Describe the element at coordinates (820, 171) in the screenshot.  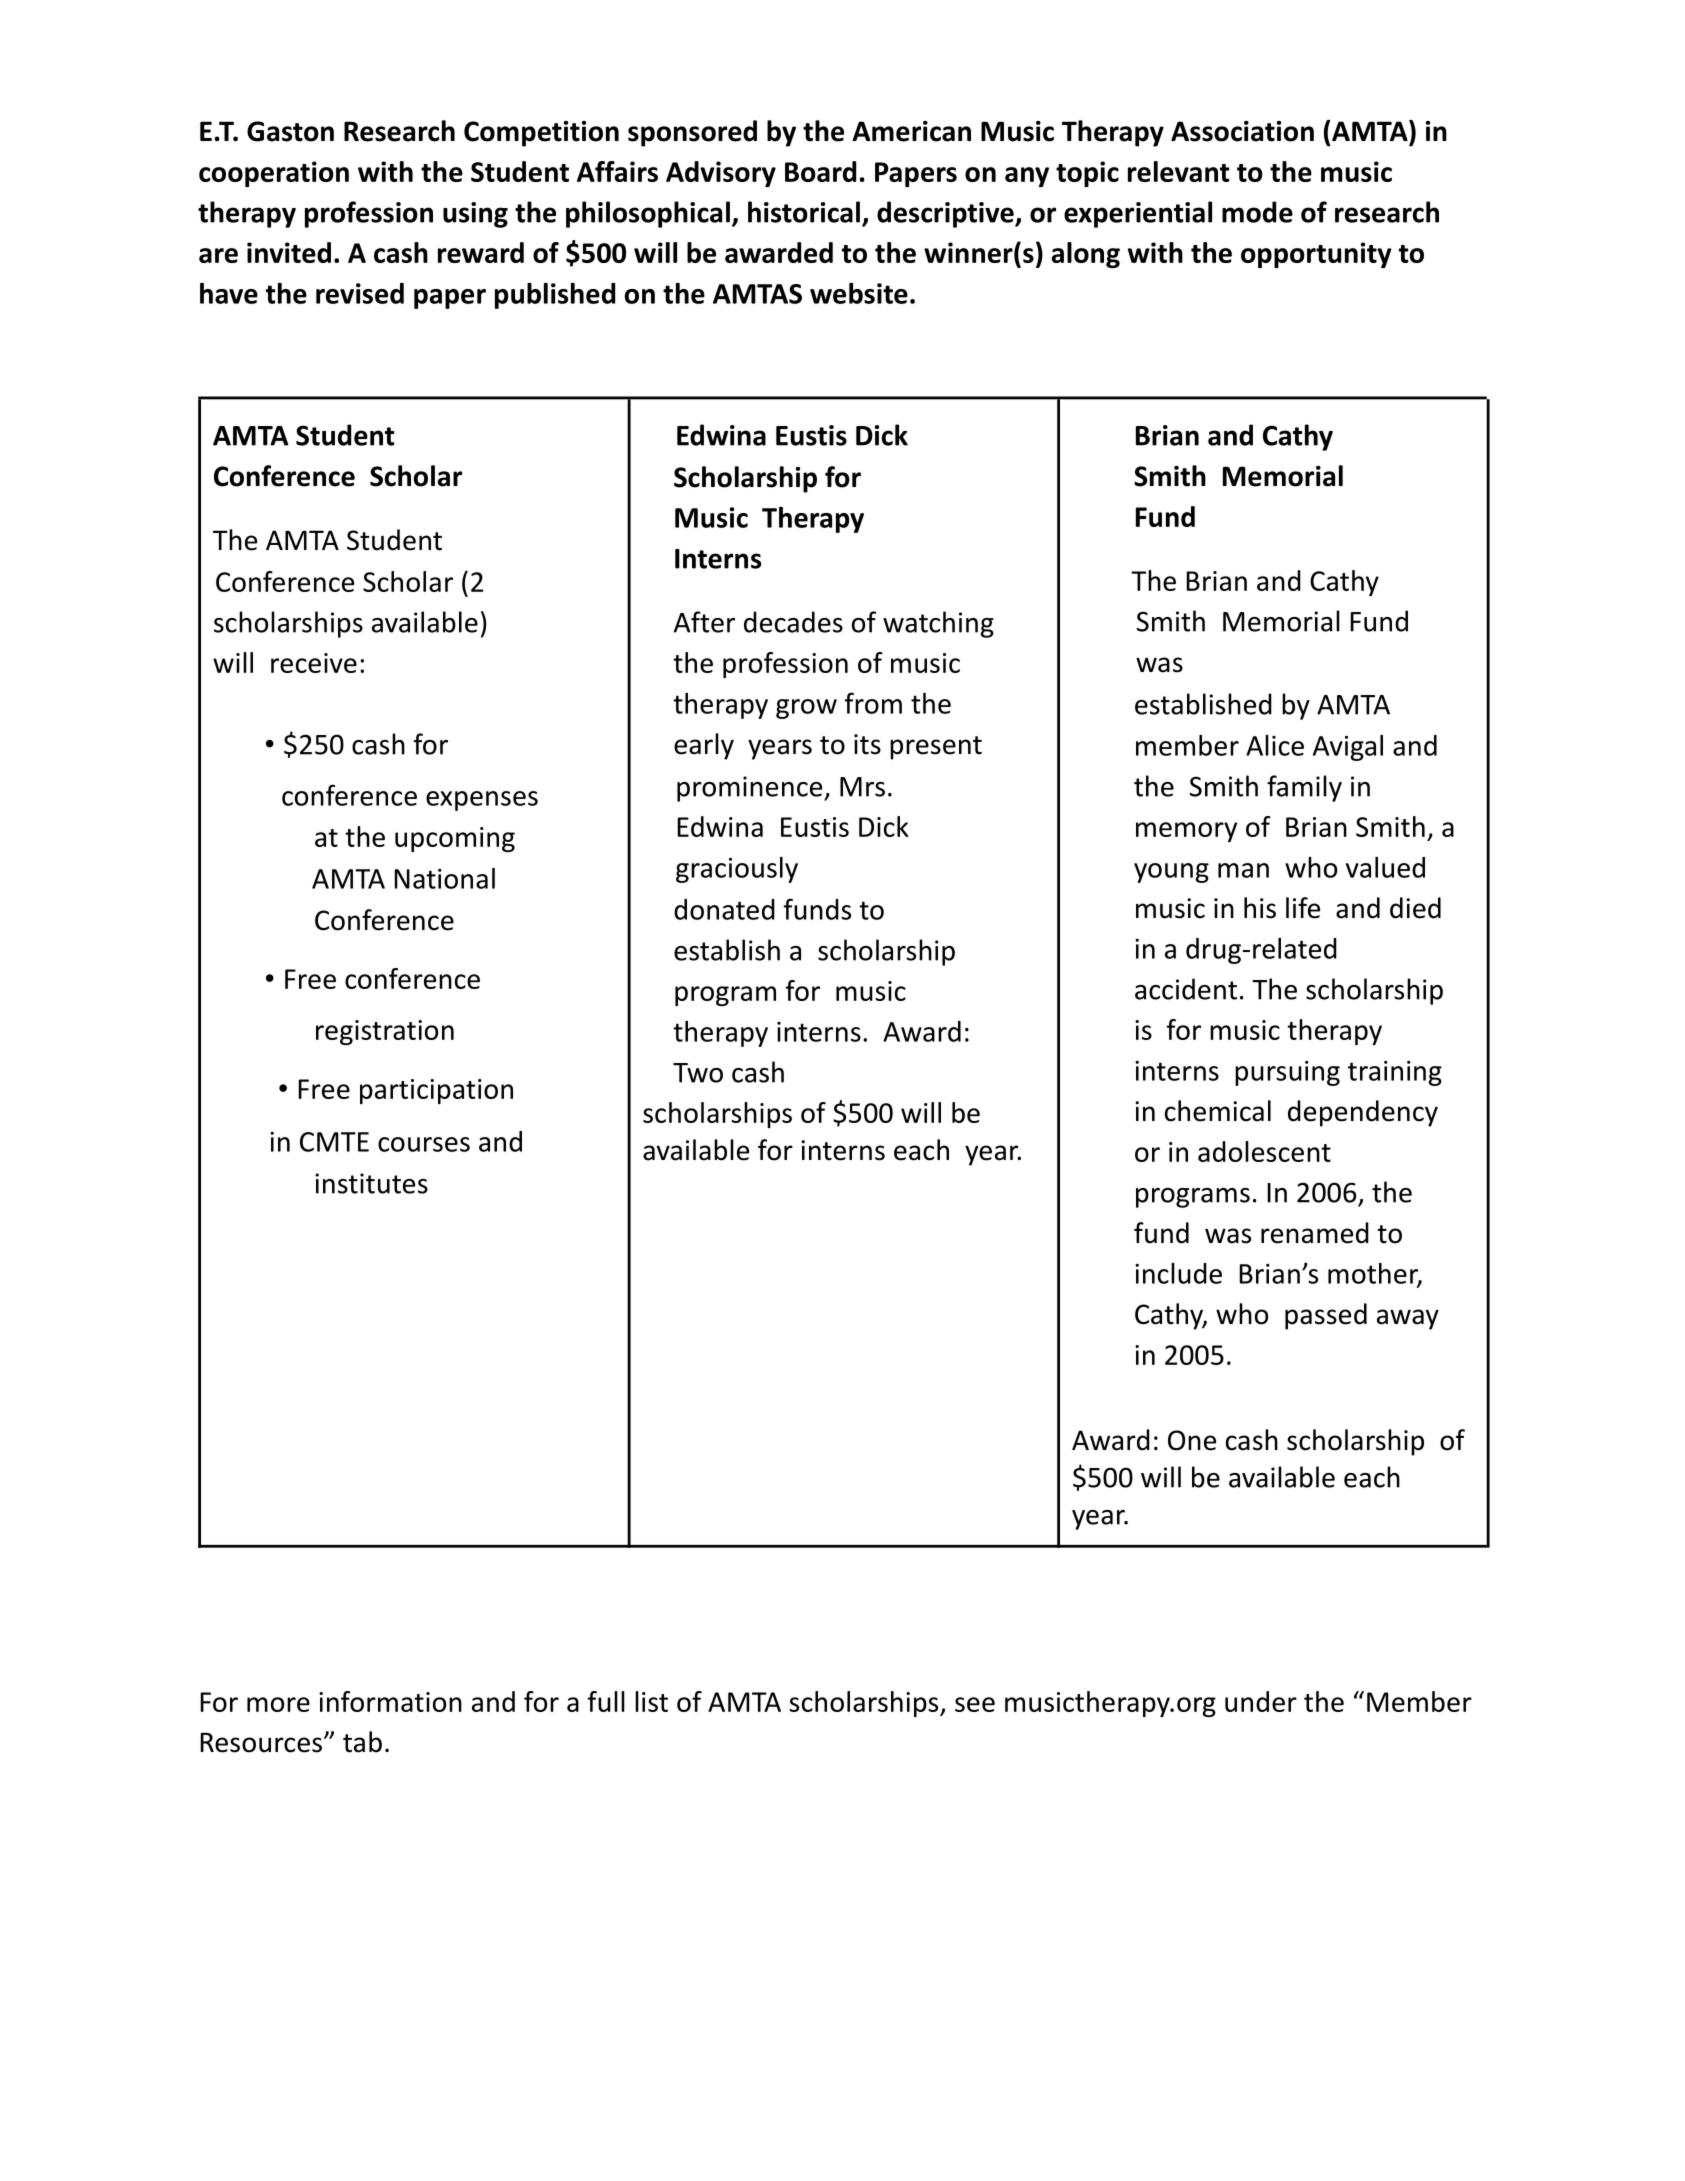
I see `Board` at that location.
